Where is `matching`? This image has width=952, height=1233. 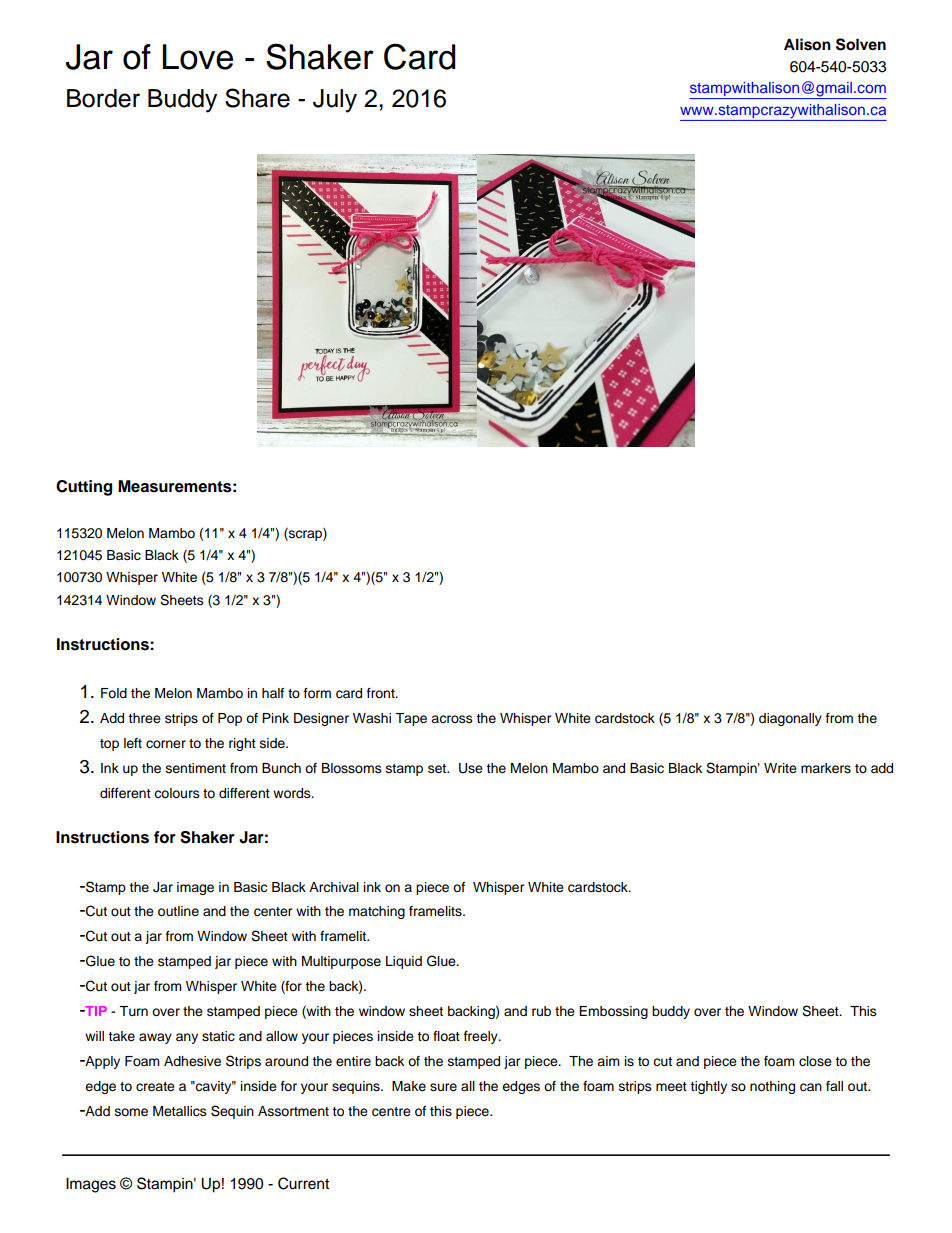 matching is located at coordinates (377, 912).
